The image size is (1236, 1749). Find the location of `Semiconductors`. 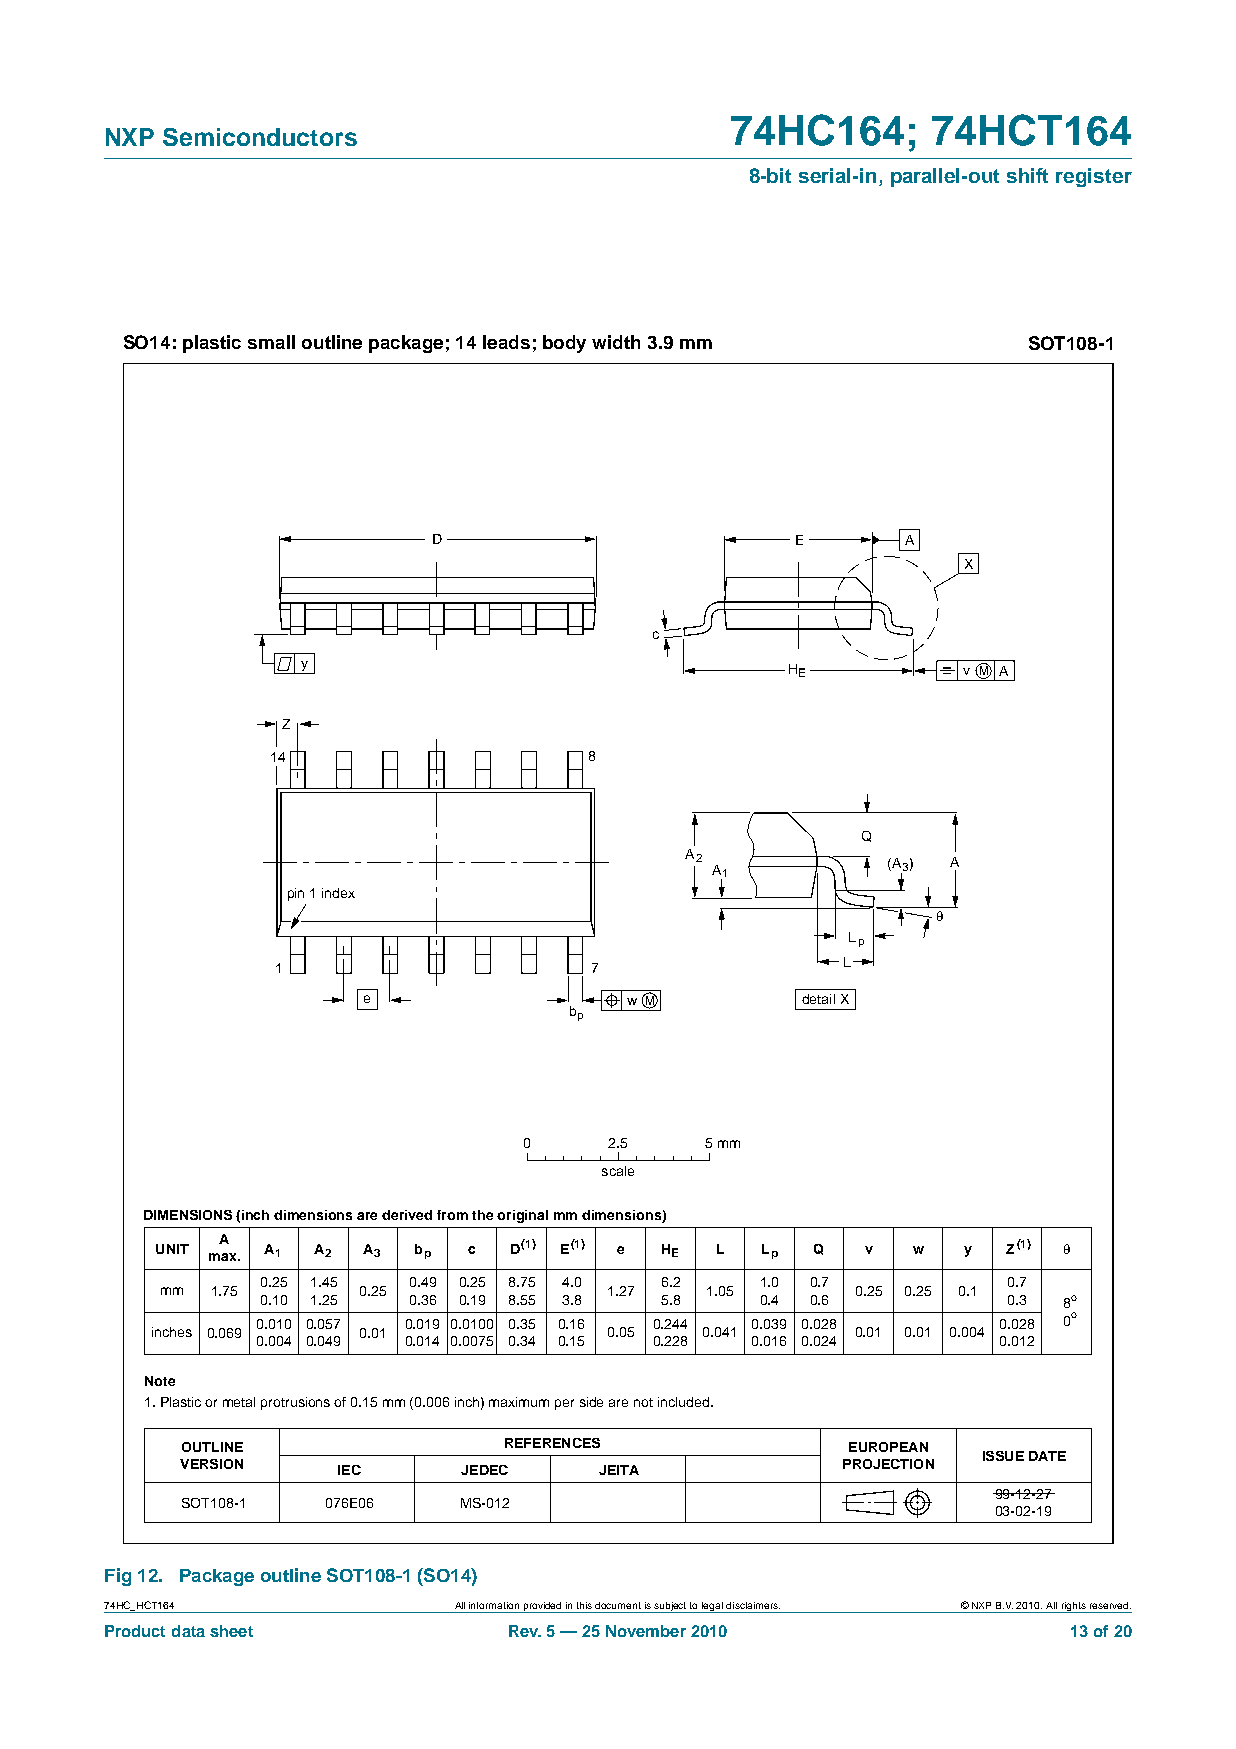

Semiconductors is located at coordinates (260, 137).
